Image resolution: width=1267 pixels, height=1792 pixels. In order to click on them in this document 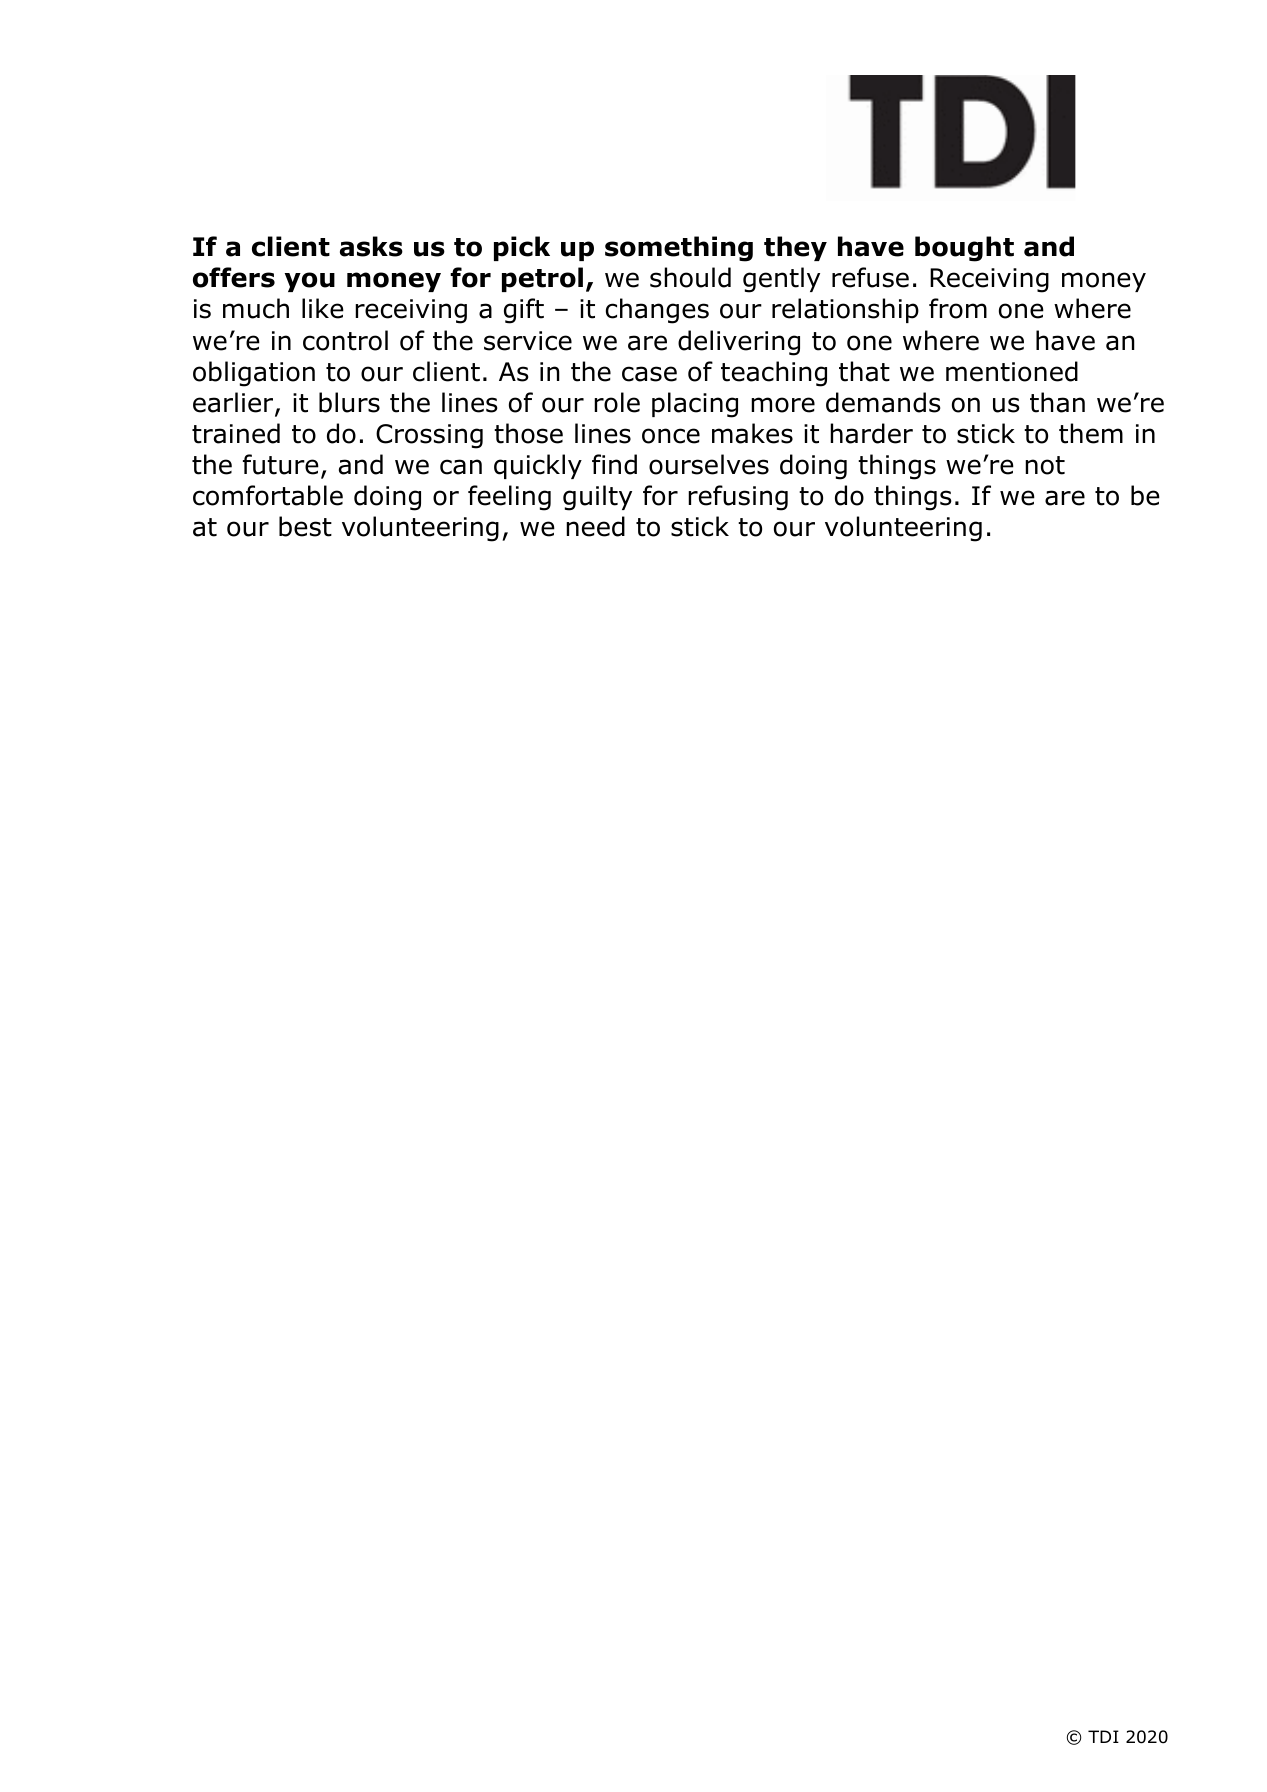, I will do `click(1091, 433)`.
